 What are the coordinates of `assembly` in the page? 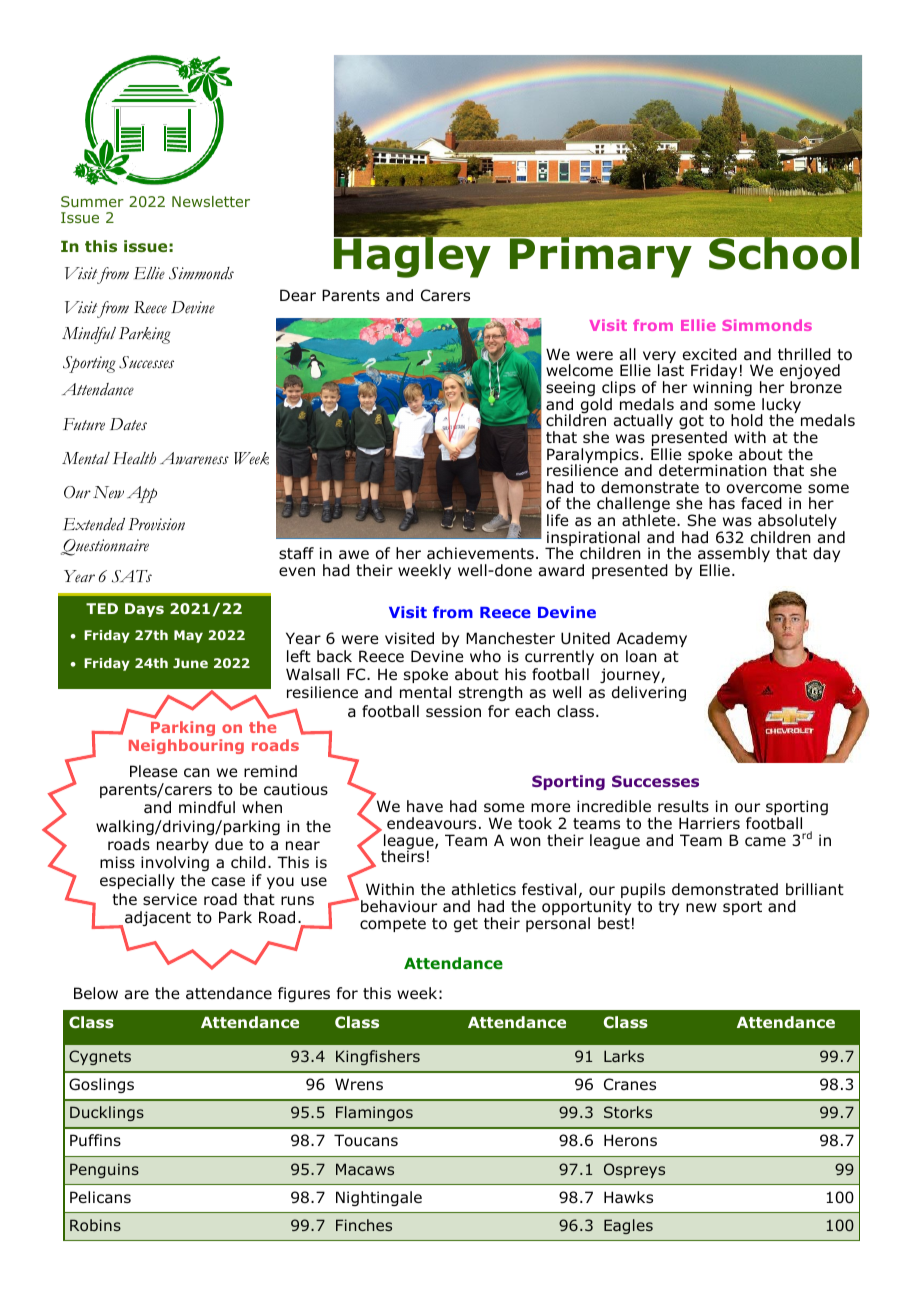 It's located at (734, 556).
